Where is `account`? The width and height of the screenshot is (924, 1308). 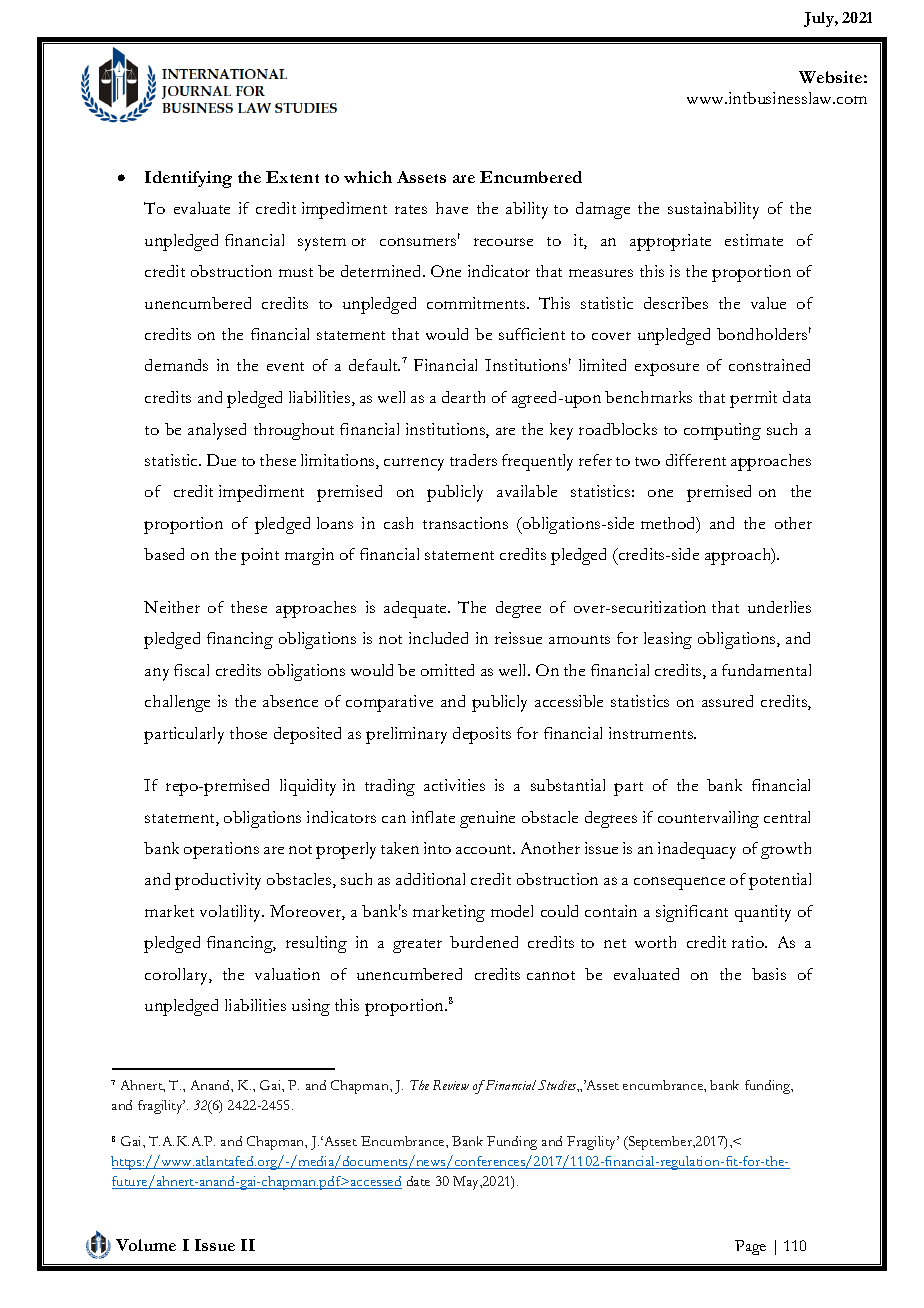 account is located at coordinates (485, 849).
